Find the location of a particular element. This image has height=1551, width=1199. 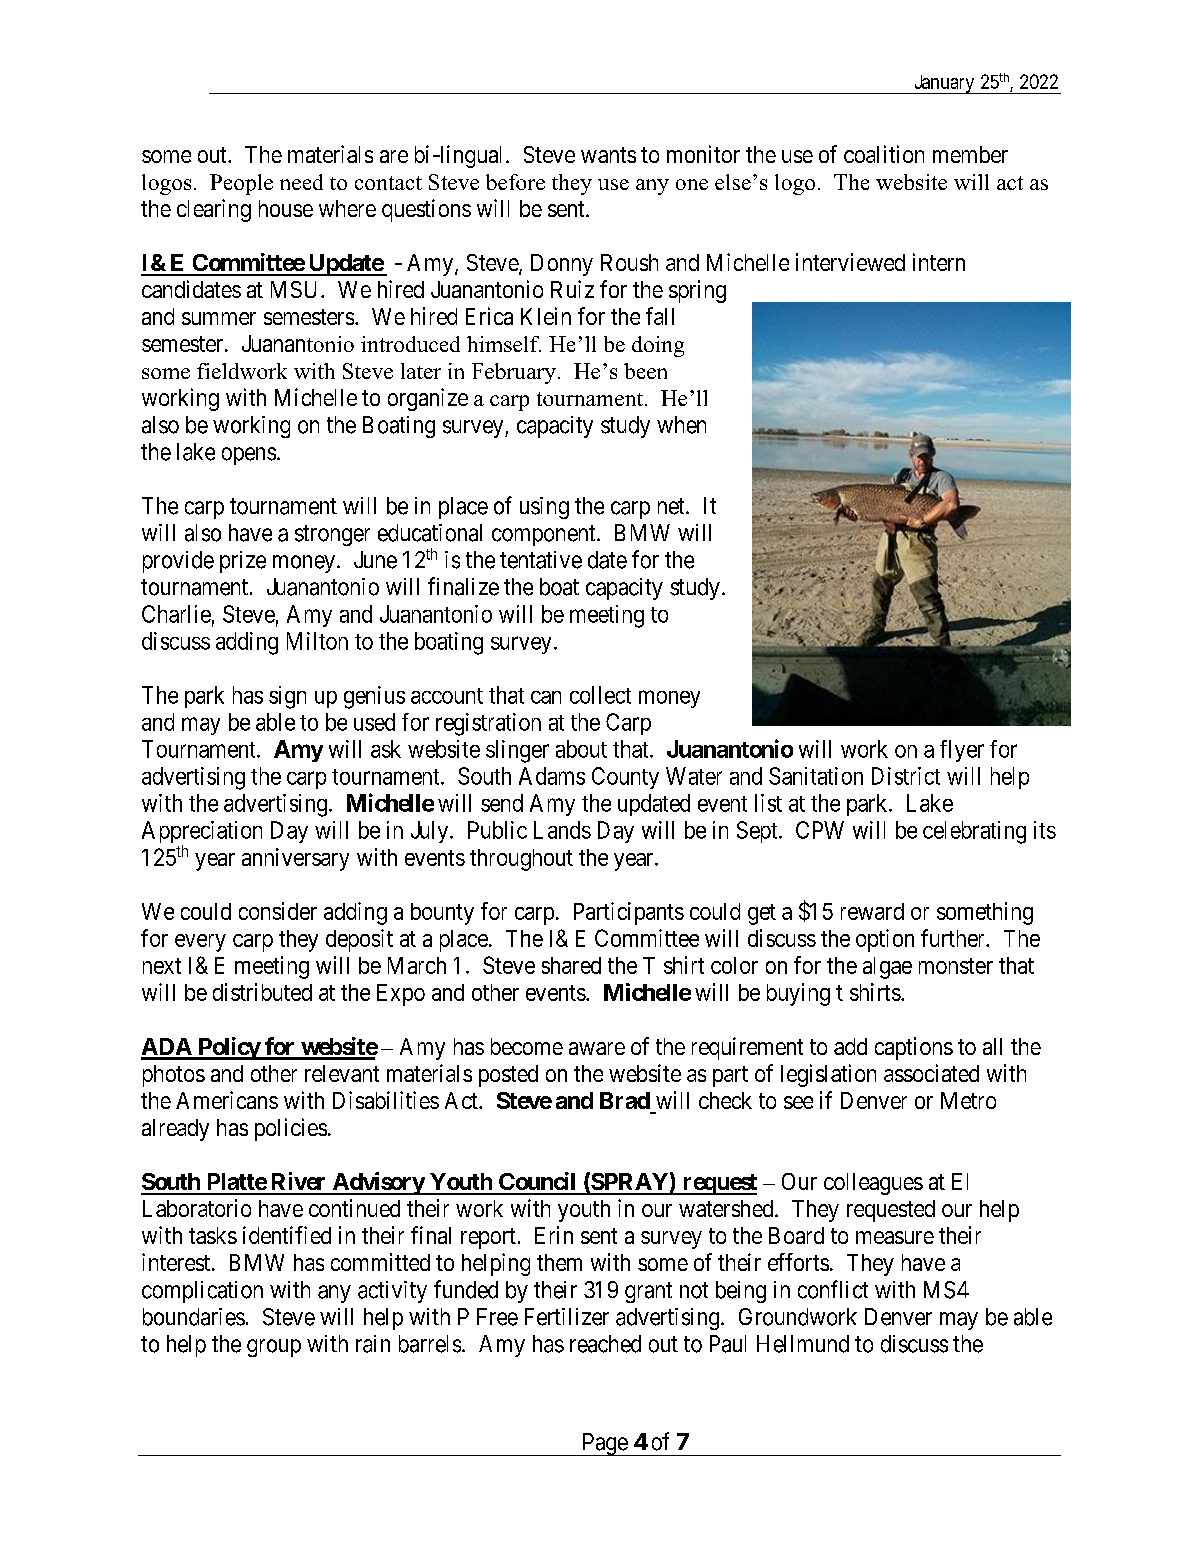

prize is located at coordinates (243, 562).
